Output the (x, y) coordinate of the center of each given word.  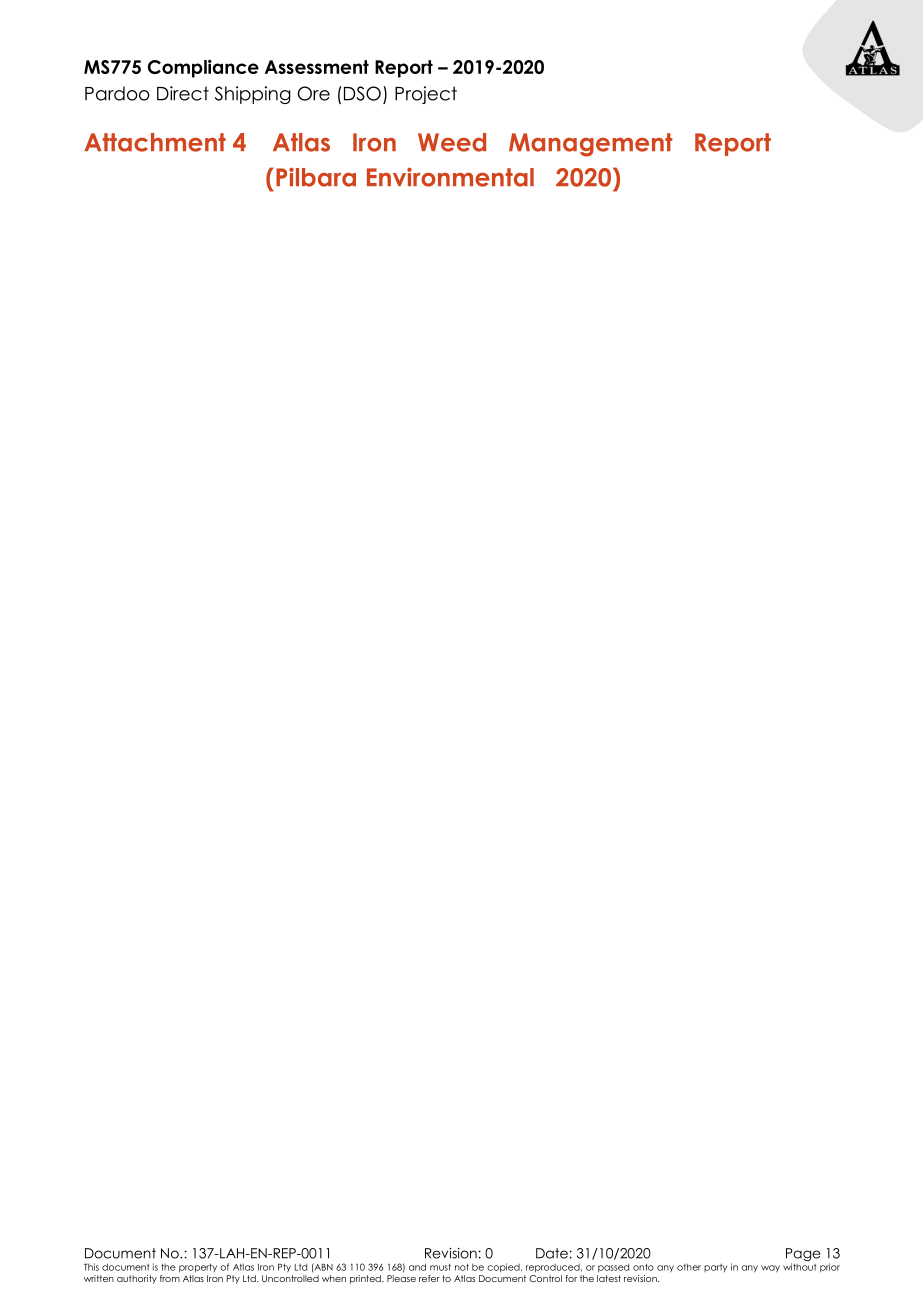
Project (426, 95)
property (198, 1268)
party (715, 1268)
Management (591, 145)
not (462, 1267)
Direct (183, 93)
